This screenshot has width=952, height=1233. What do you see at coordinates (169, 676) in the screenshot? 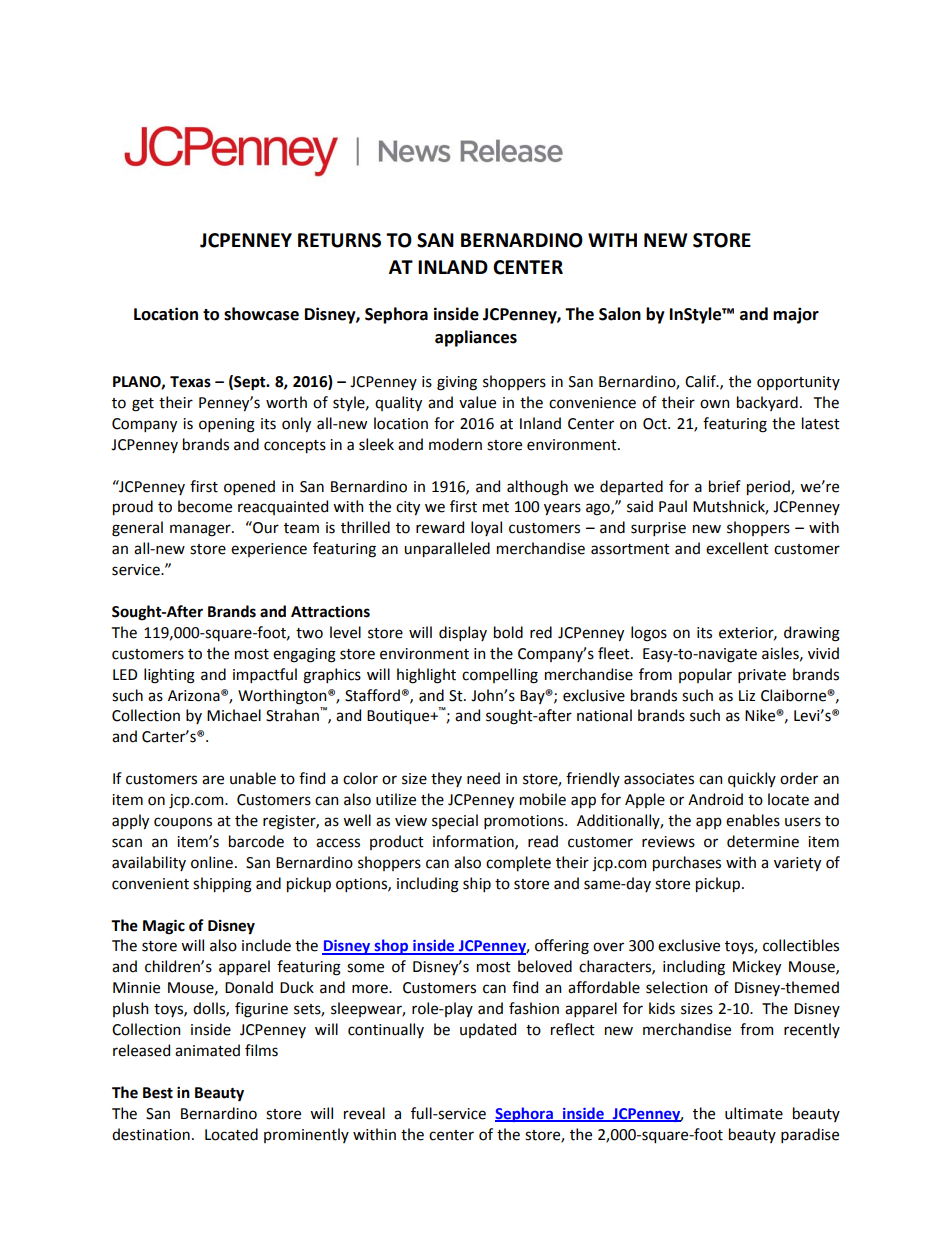
I see `lighting` at bounding box center [169, 676].
